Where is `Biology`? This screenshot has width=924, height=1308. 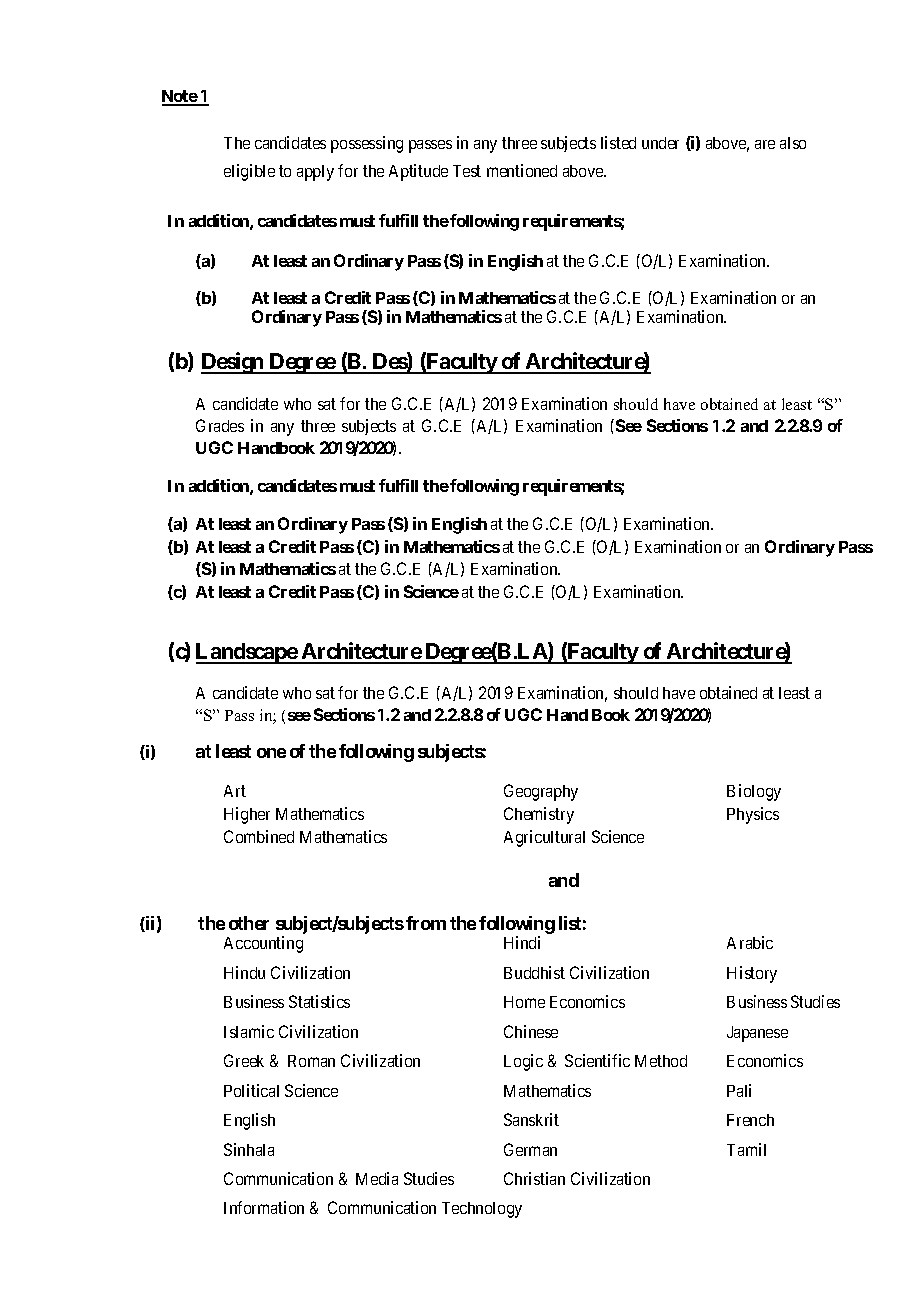
Biology is located at coordinates (754, 792).
